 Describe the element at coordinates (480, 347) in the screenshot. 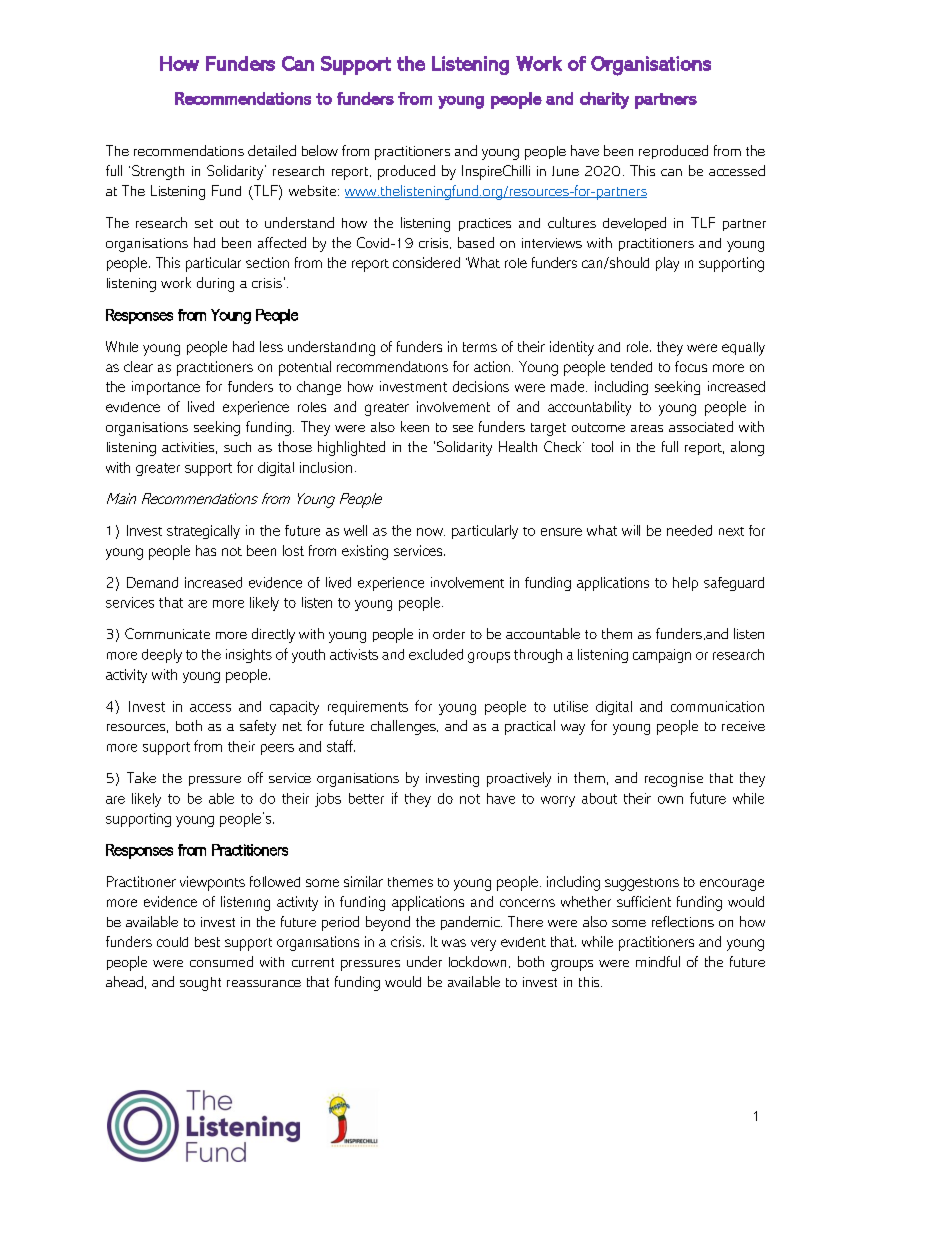

I see `terms` at that location.
